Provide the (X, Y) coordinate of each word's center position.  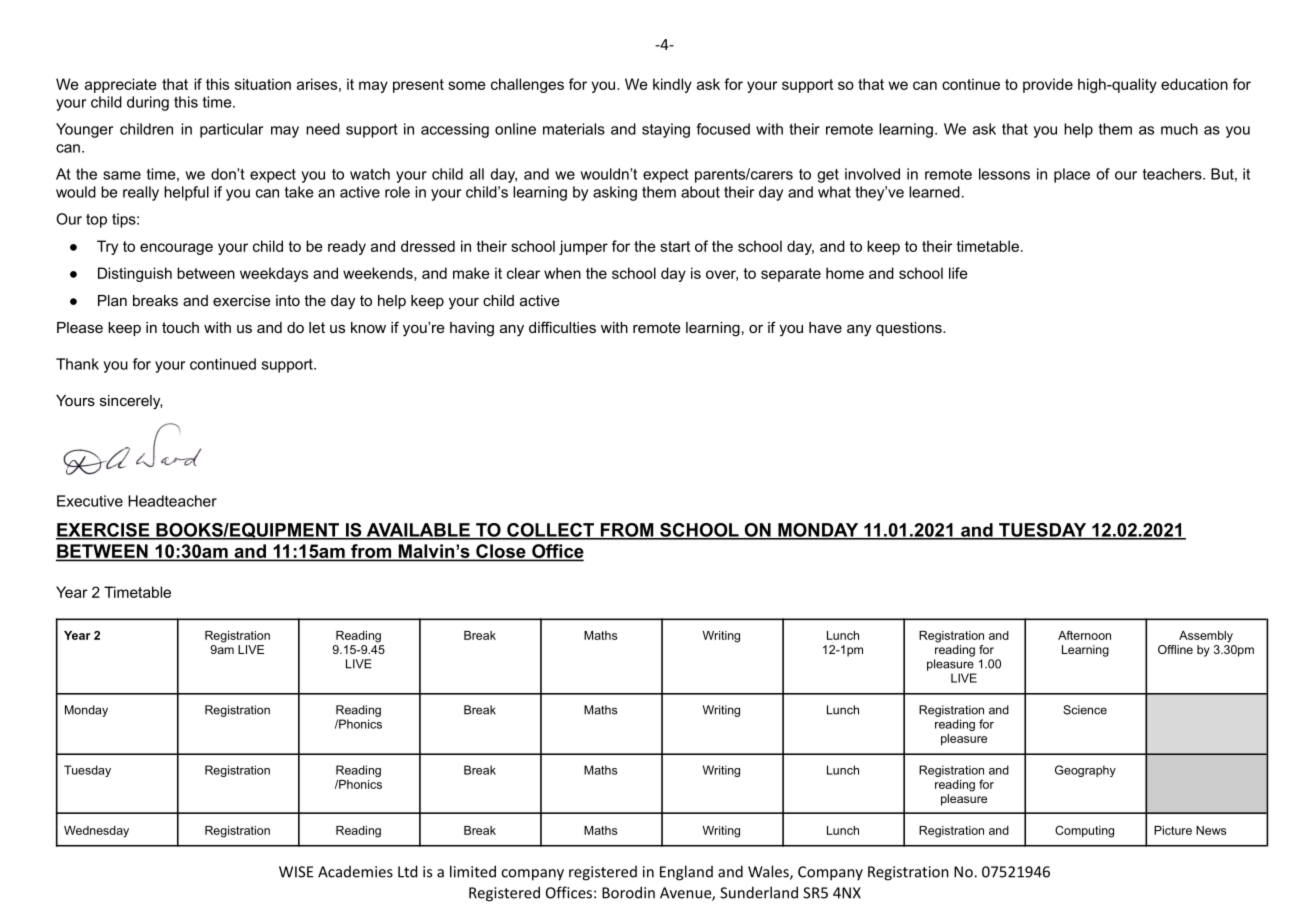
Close (501, 552)
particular (231, 130)
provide (1048, 85)
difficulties (562, 327)
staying (666, 130)
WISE (296, 872)
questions (910, 329)
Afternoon (1084, 635)
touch (180, 327)
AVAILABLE (418, 531)
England (686, 873)
